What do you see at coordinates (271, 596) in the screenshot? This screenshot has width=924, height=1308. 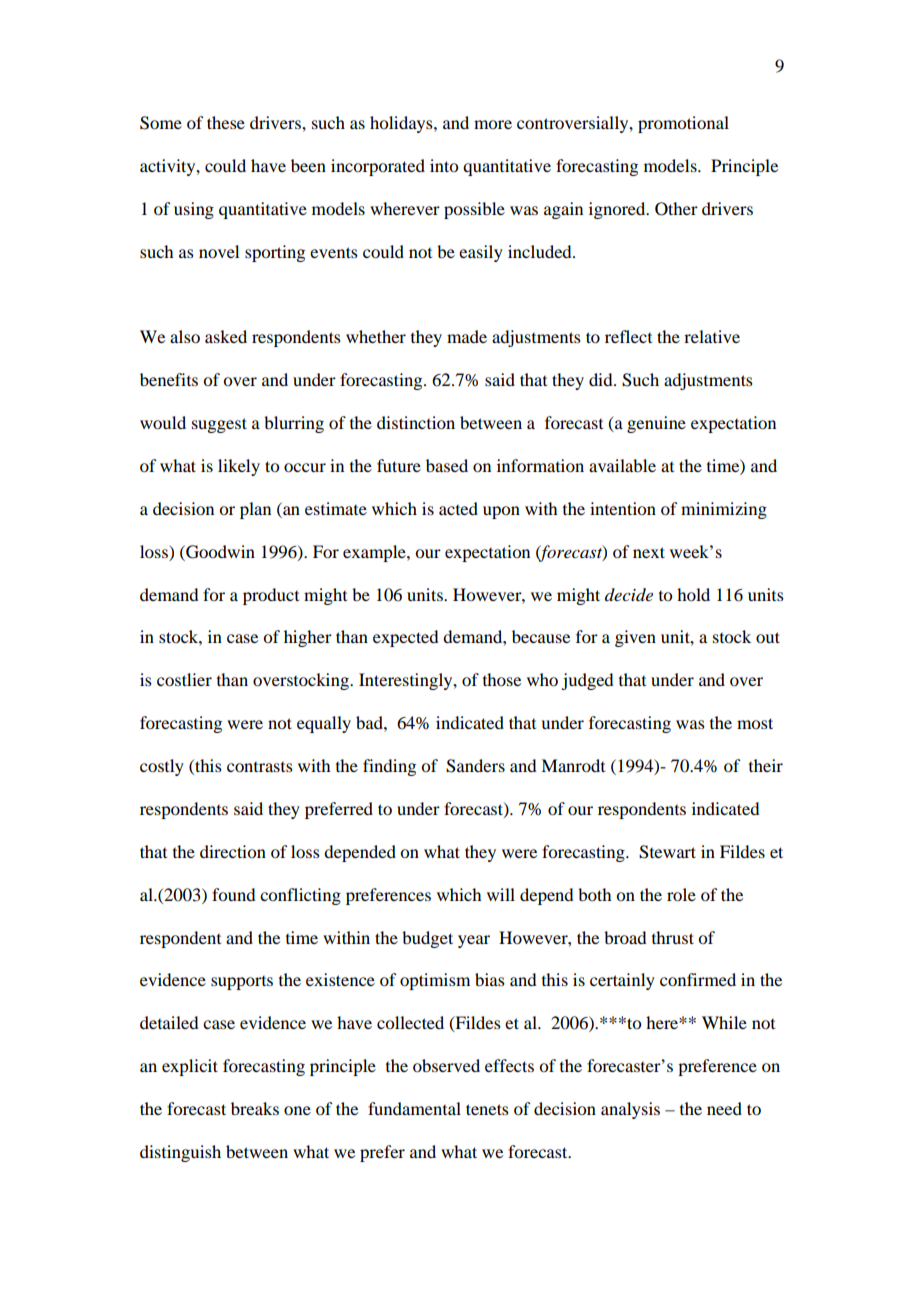 I see `product` at bounding box center [271, 596].
